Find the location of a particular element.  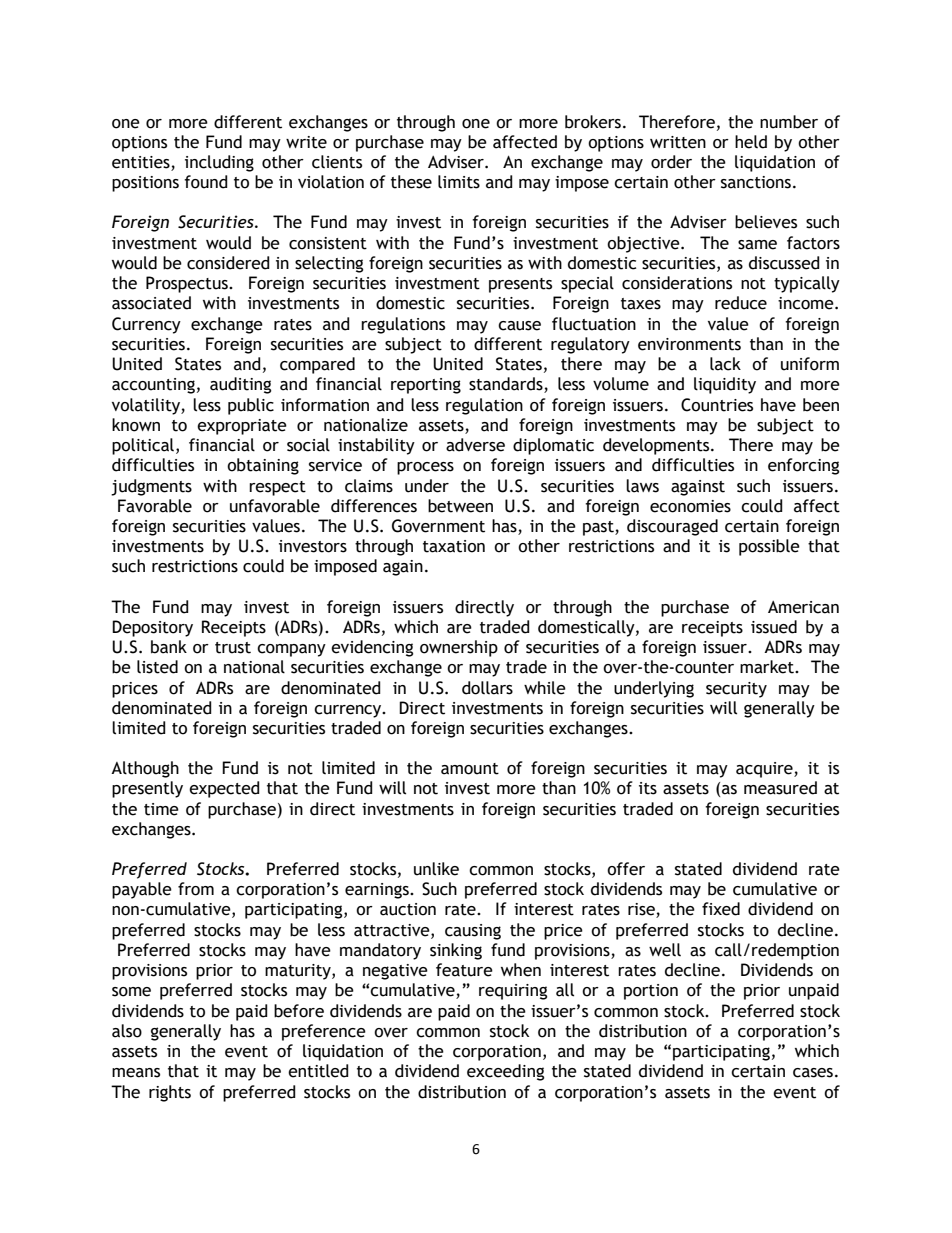

held is located at coordinates (751, 142).
